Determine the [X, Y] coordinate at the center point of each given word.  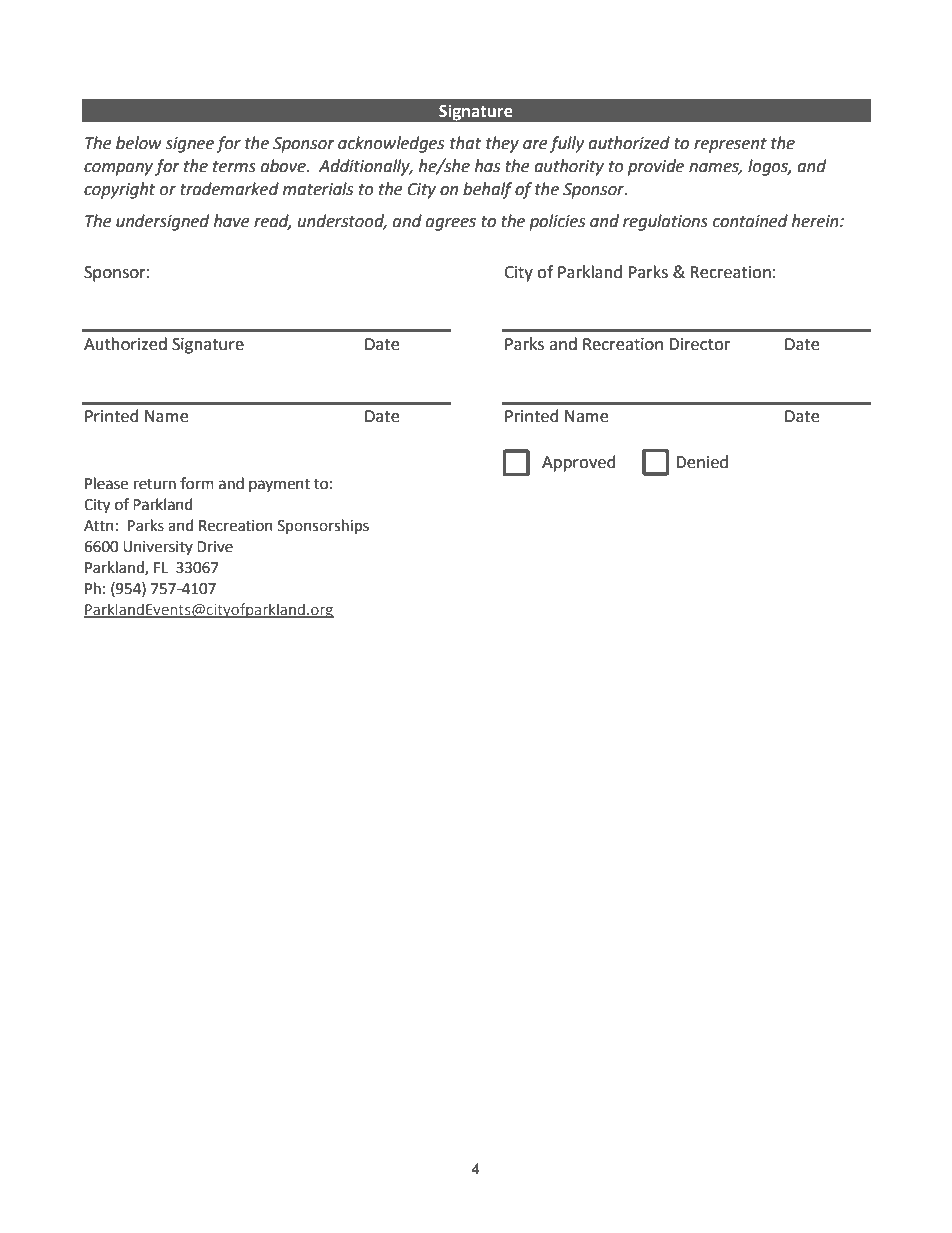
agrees [451, 224]
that [465, 143]
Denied [702, 462]
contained [750, 221]
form [197, 483]
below [139, 143]
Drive [215, 547]
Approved [579, 463]
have [231, 221]
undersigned [162, 222]
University [158, 548]
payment [279, 485]
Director [699, 344]
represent [730, 145]
